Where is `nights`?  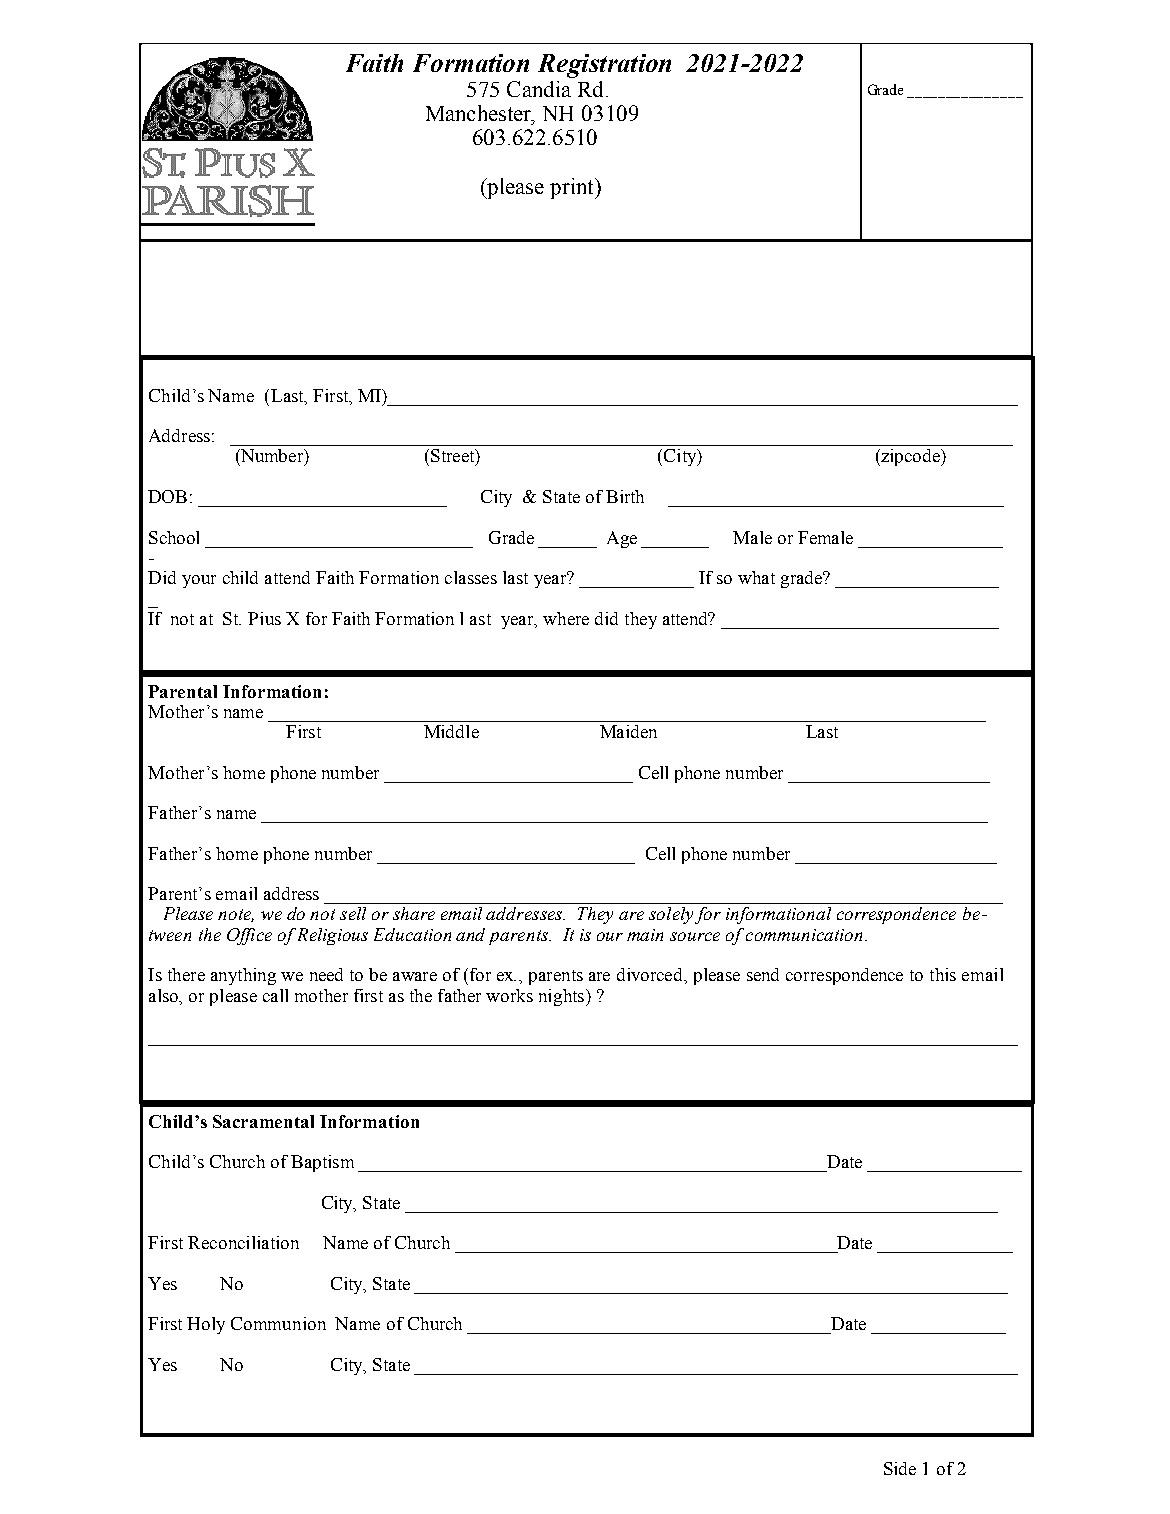 nights is located at coordinates (561, 997).
